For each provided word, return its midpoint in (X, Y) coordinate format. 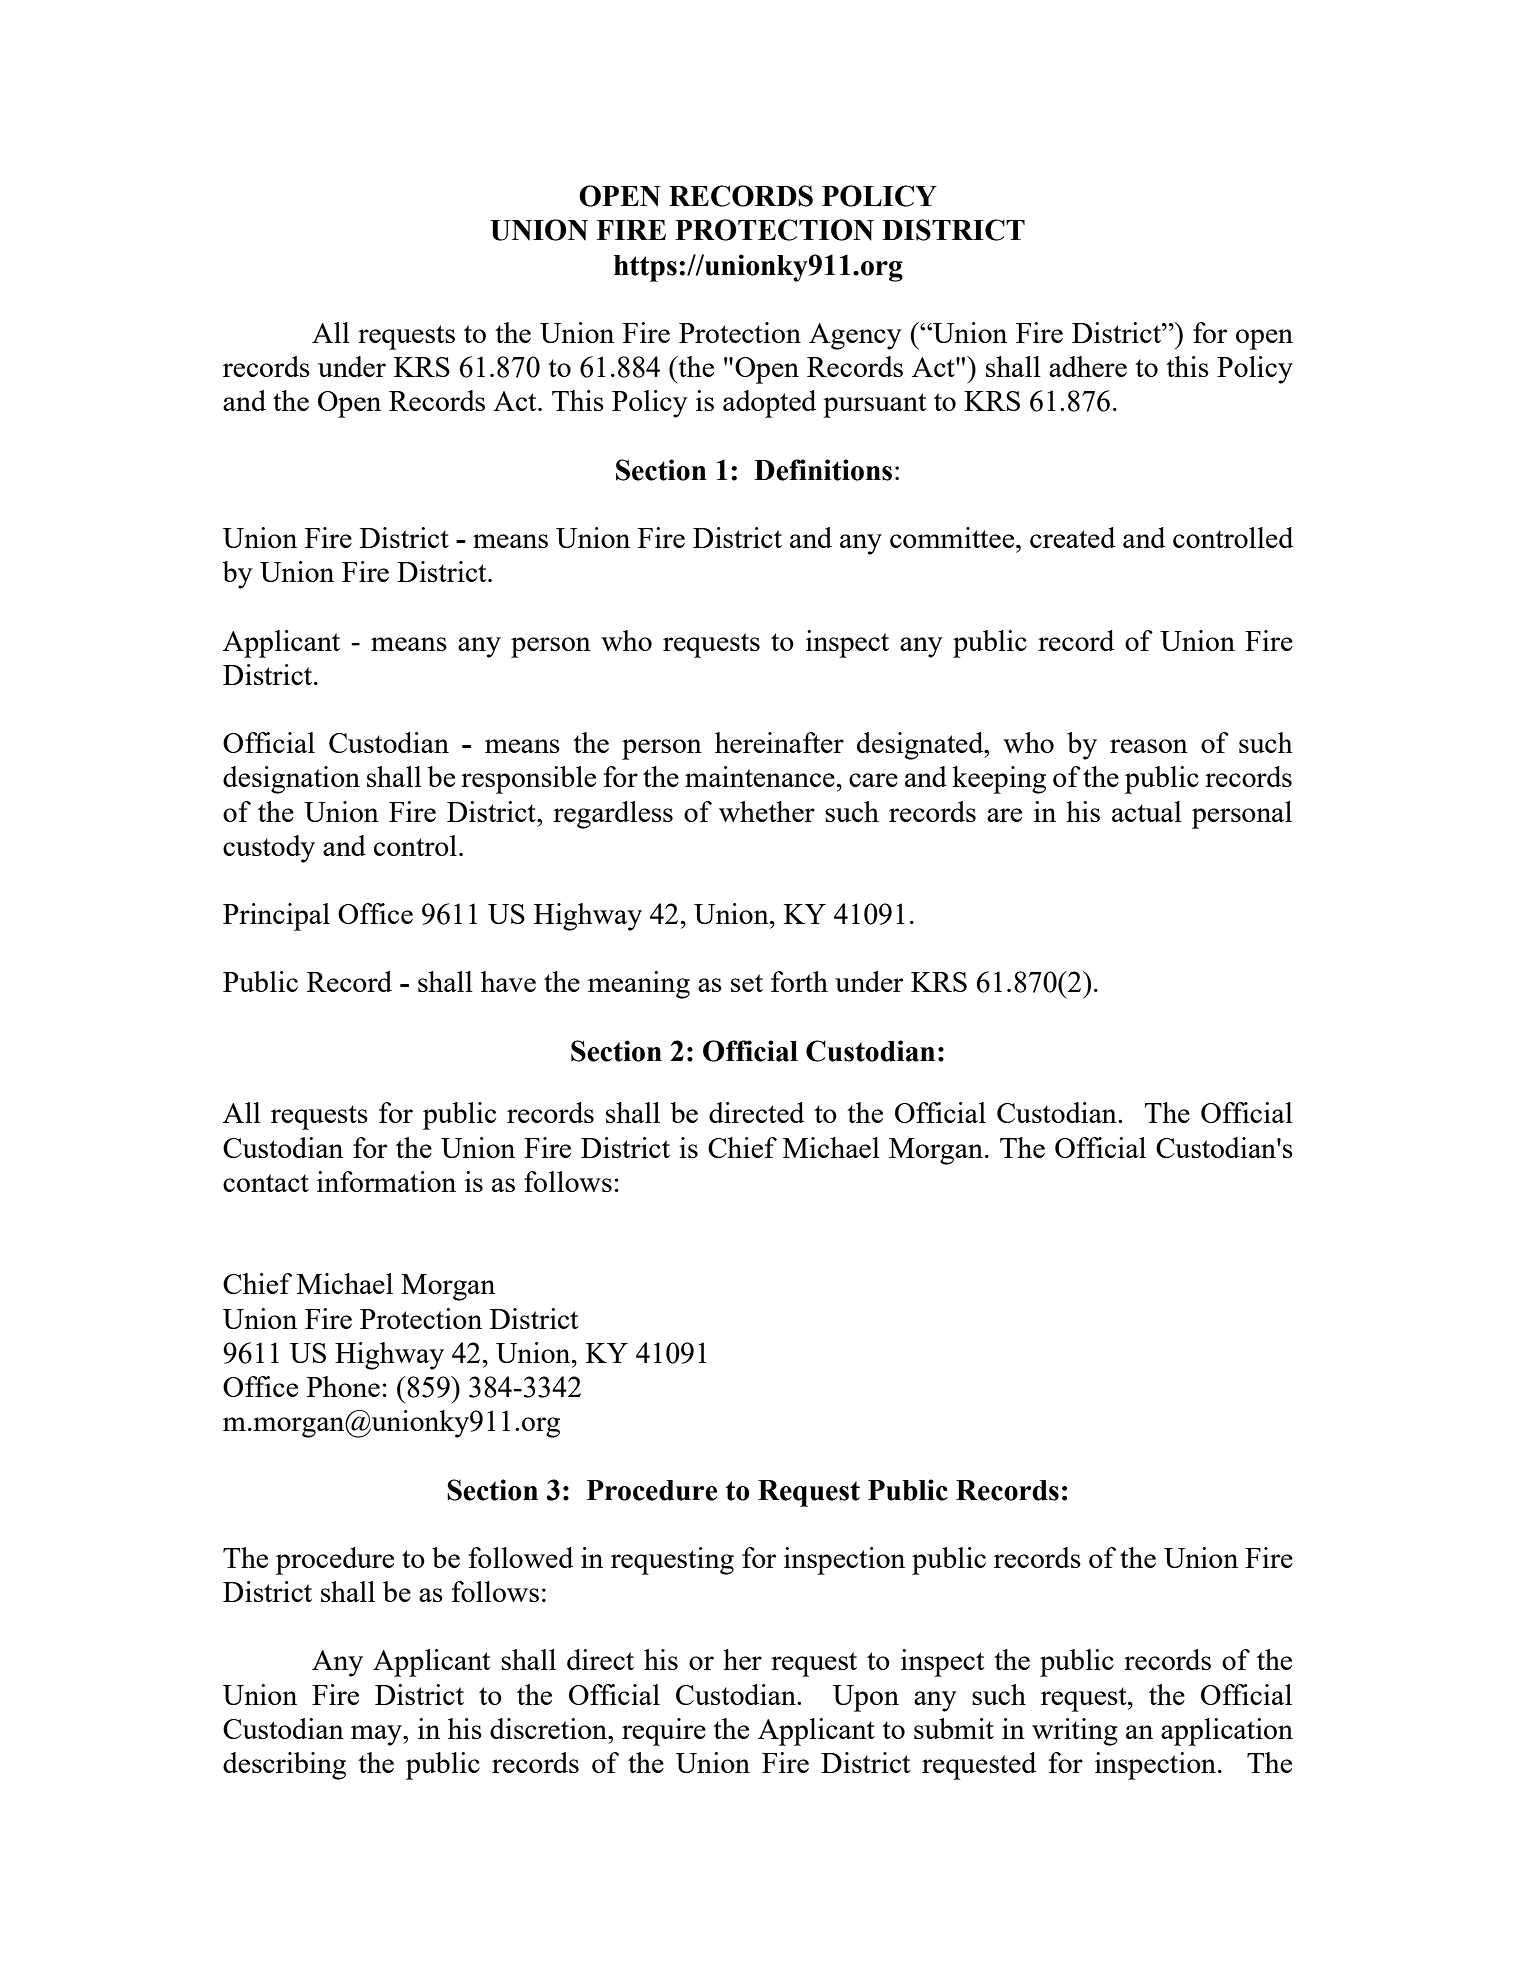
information (386, 1181)
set (747, 983)
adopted (769, 404)
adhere (1088, 366)
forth (799, 981)
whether (767, 811)
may (377, 1735)
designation (291, 780)
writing (1075, 1732)
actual (1147, 811)
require (664, 1732)
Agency (855, 336)
